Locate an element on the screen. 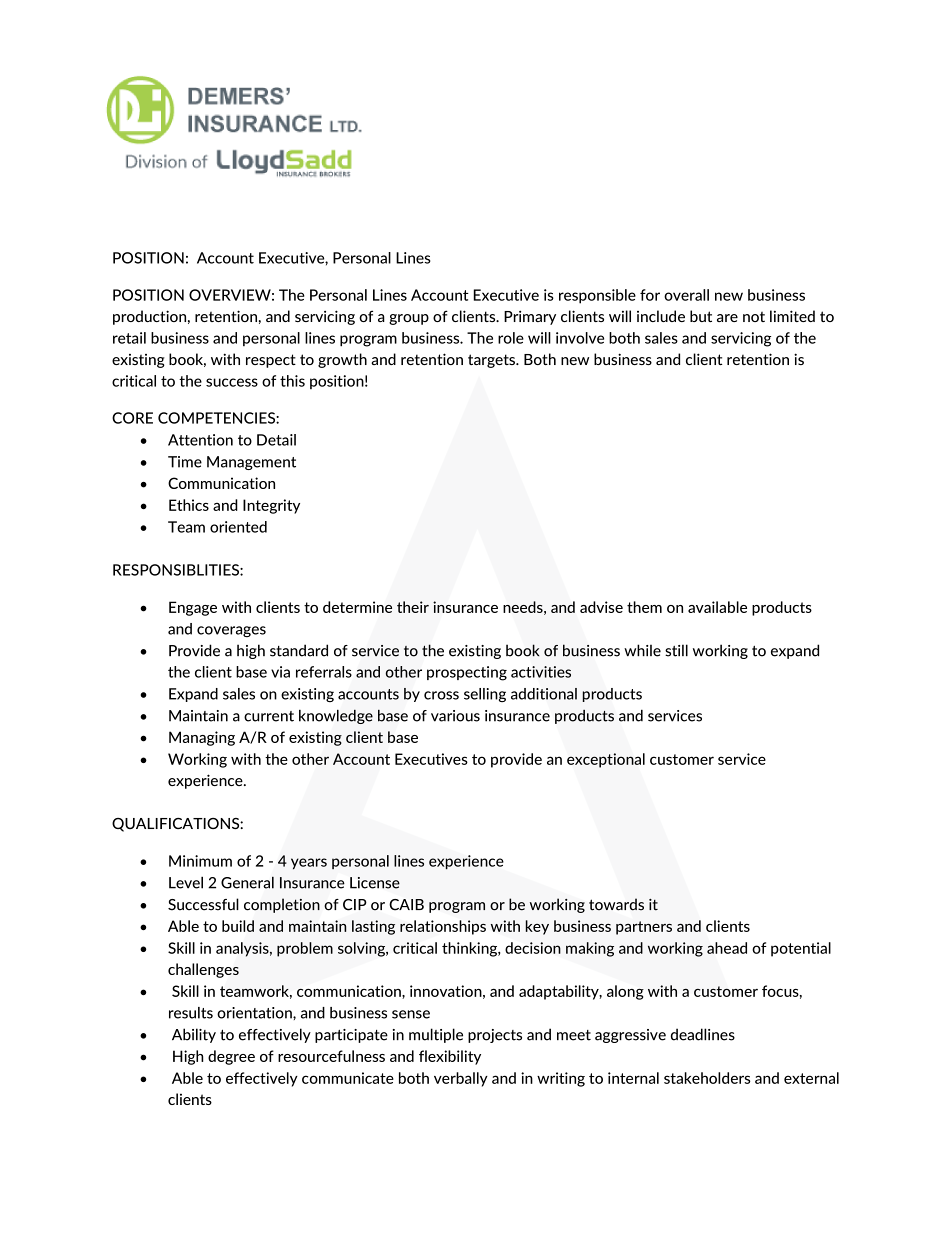 Image resolution: width=952 pixels, height=1233 pixels. are is located at coordinates (727, 318).
